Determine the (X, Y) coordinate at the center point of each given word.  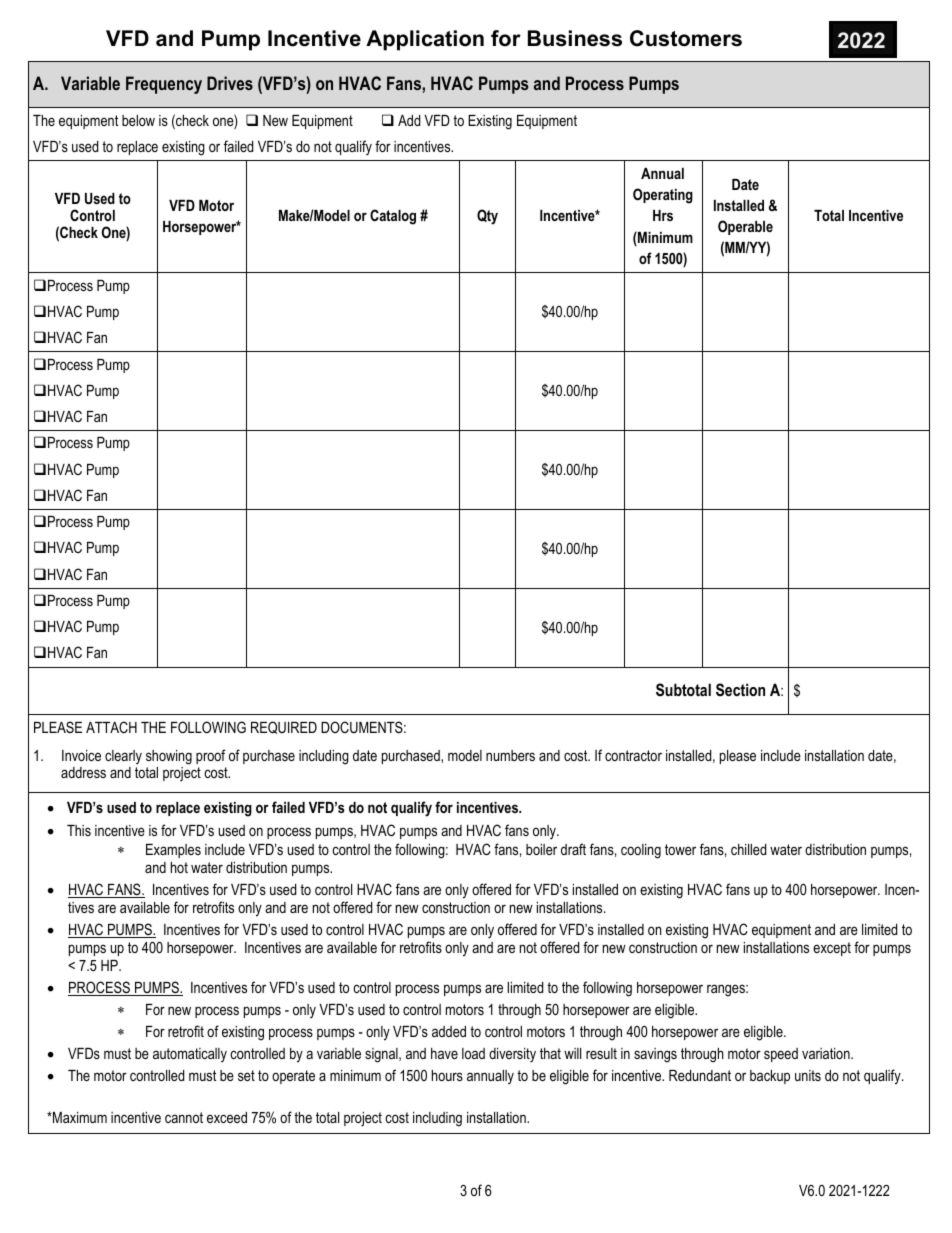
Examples (173, 851)
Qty (487, 217)
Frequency (164, 85)
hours (447, 1075)
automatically (190, 1055)
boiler (541, 849)
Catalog (393, 217)
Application (425, 40)
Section (740, 690)
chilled (748, 849)
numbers (510, 755)
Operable (745, 227)
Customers (686, 38)
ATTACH (111, 727)
